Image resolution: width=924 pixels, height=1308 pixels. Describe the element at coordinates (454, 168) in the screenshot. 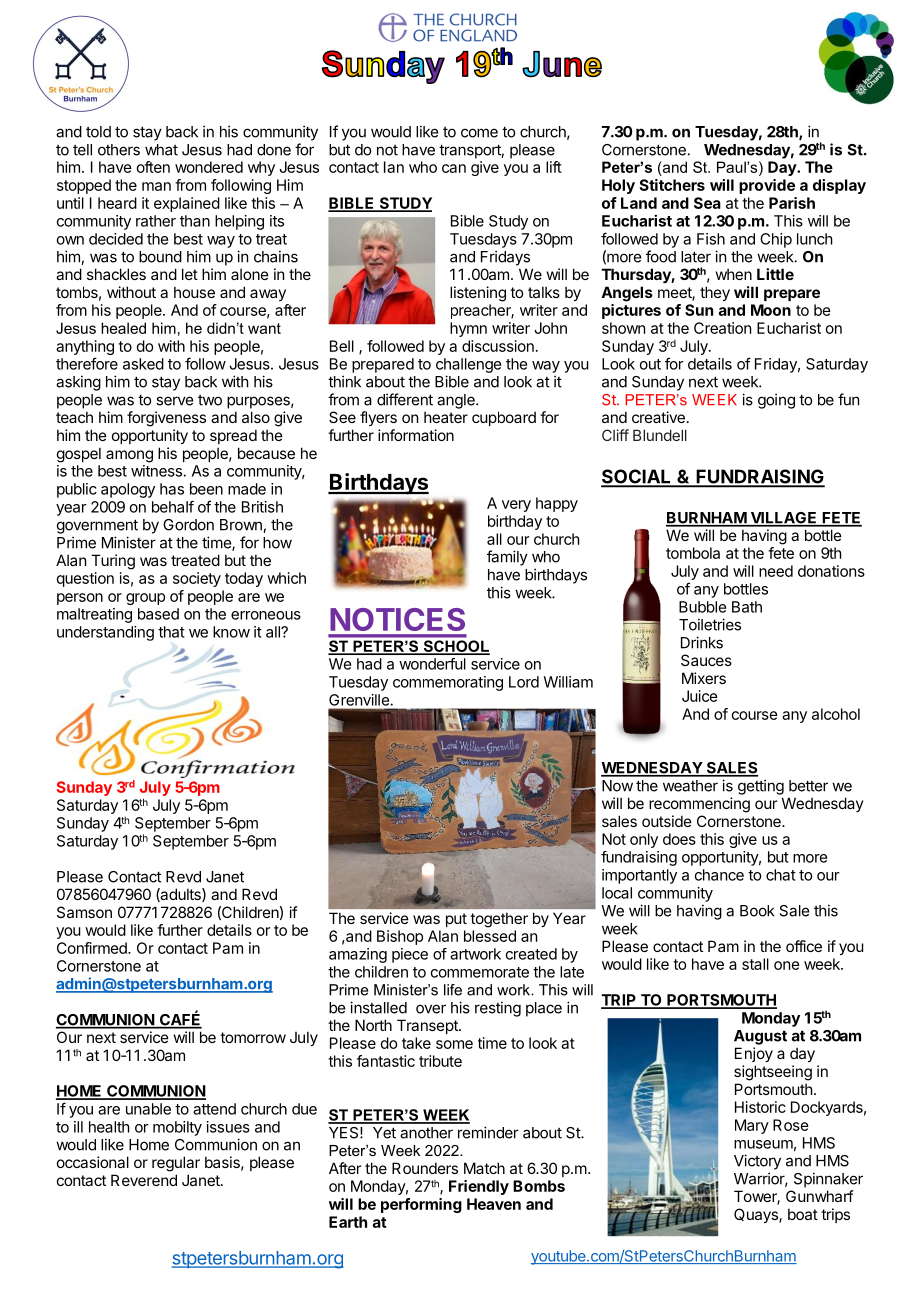

I see `can` at that location.
